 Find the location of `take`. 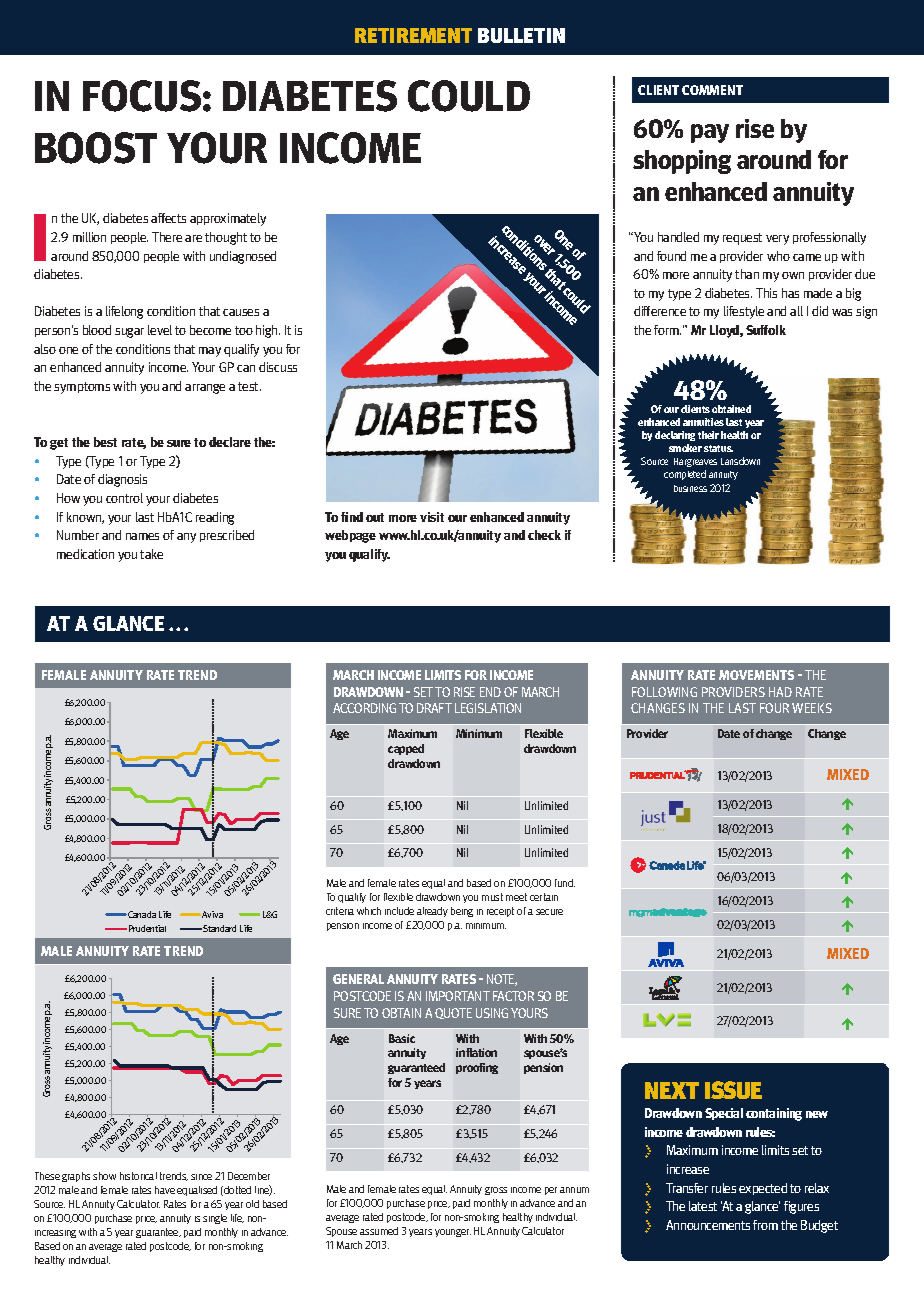

take is located at coordinates (151, 554).
